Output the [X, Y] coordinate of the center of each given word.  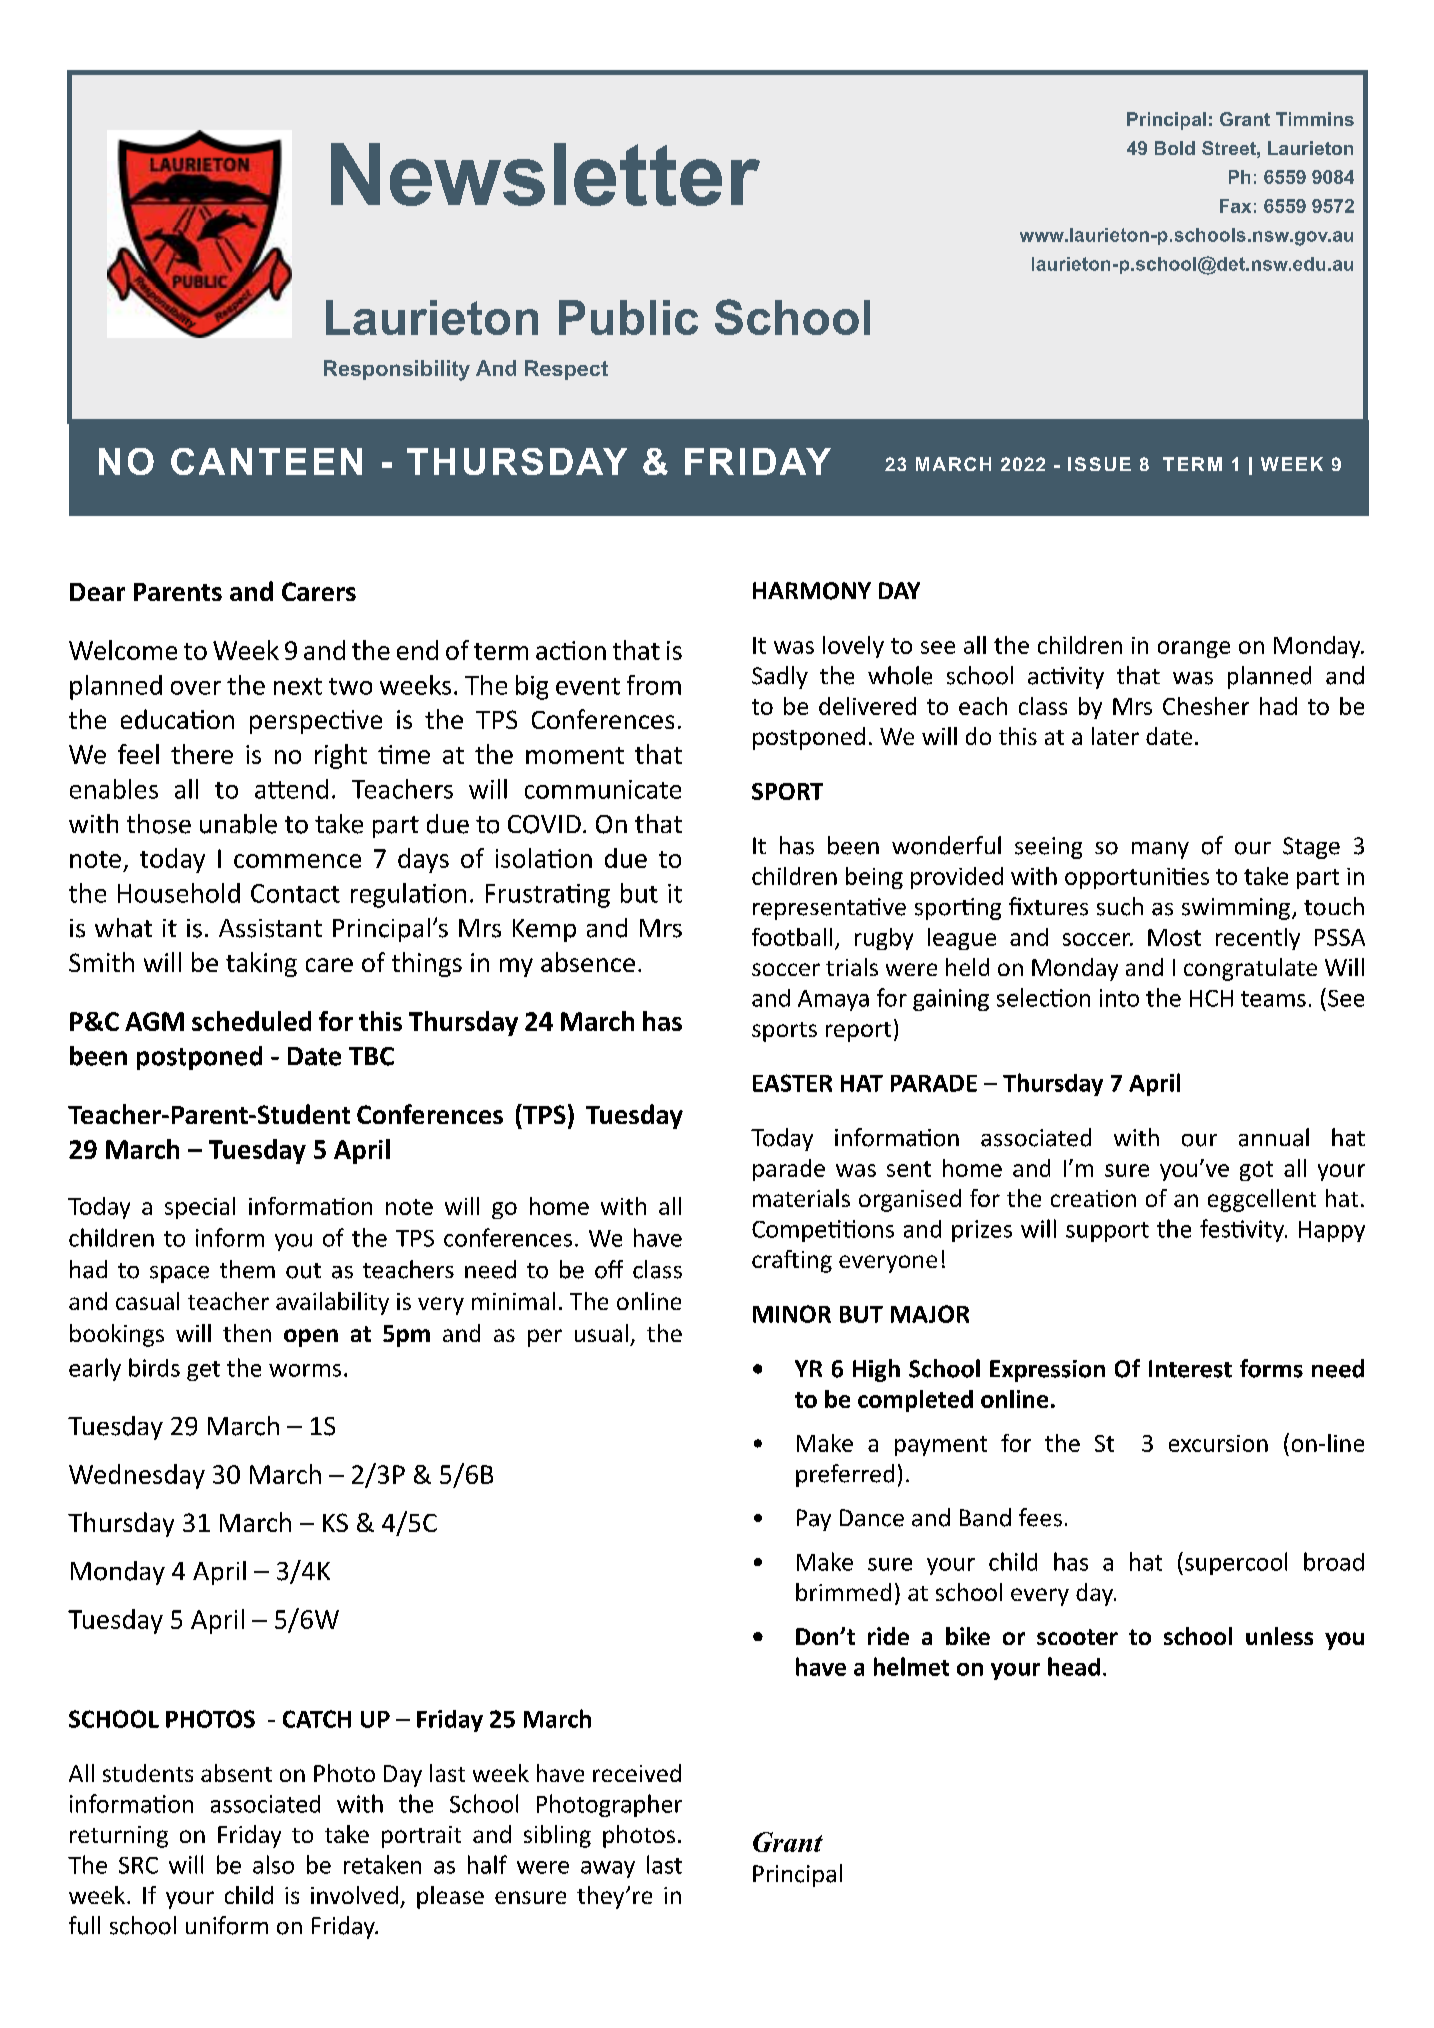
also [273, 1864]
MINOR [792, 1314]
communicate [603, 789]
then [247, 1333]
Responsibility [397, 370]
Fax [1235, 206]
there [202, 754]
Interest [1190, 1369]
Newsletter [545, 174]
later [1115, 736]
